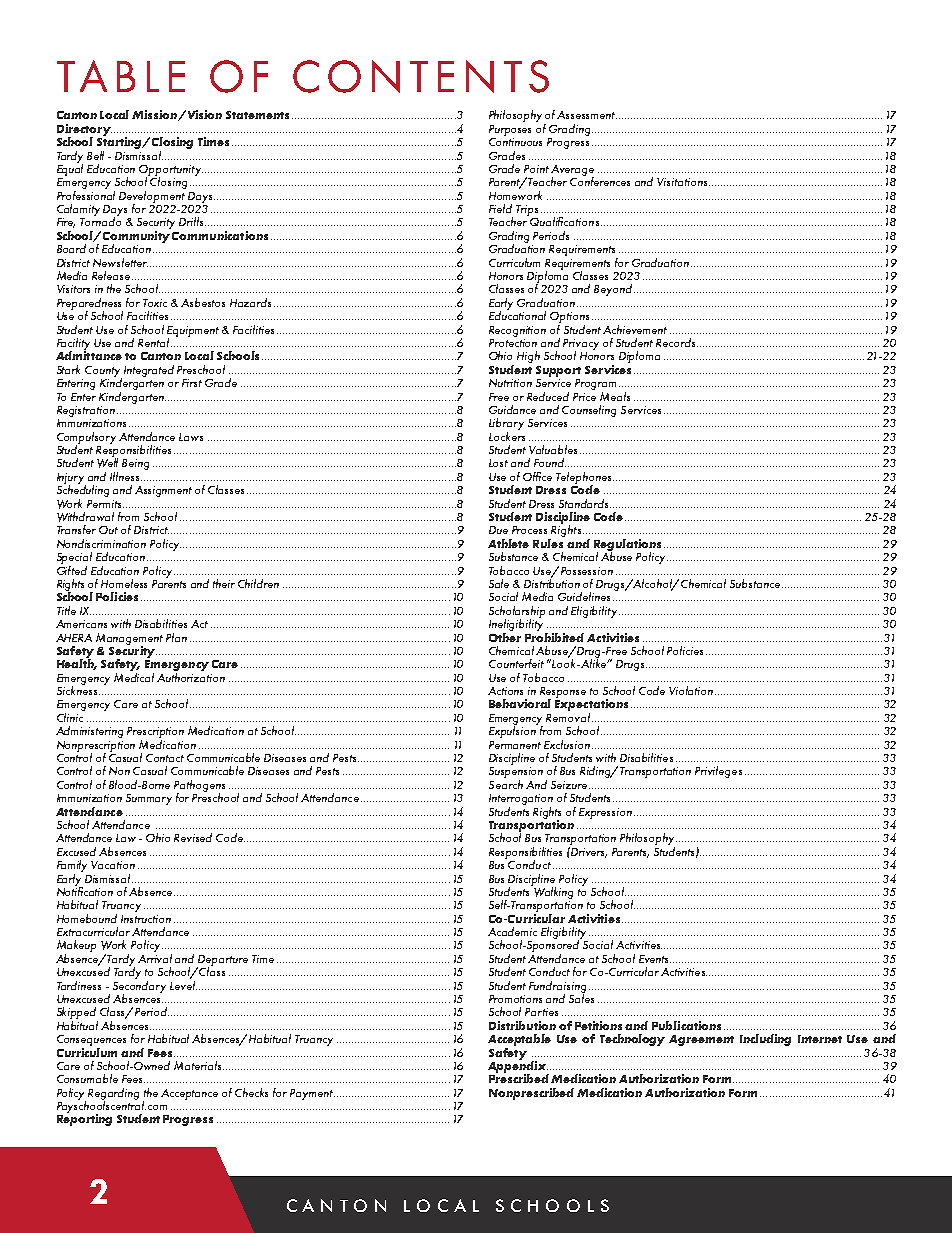  What do you see at coordinates (515, 140) in the page?
I see `Continuous` at bounding box center [515, 140].
